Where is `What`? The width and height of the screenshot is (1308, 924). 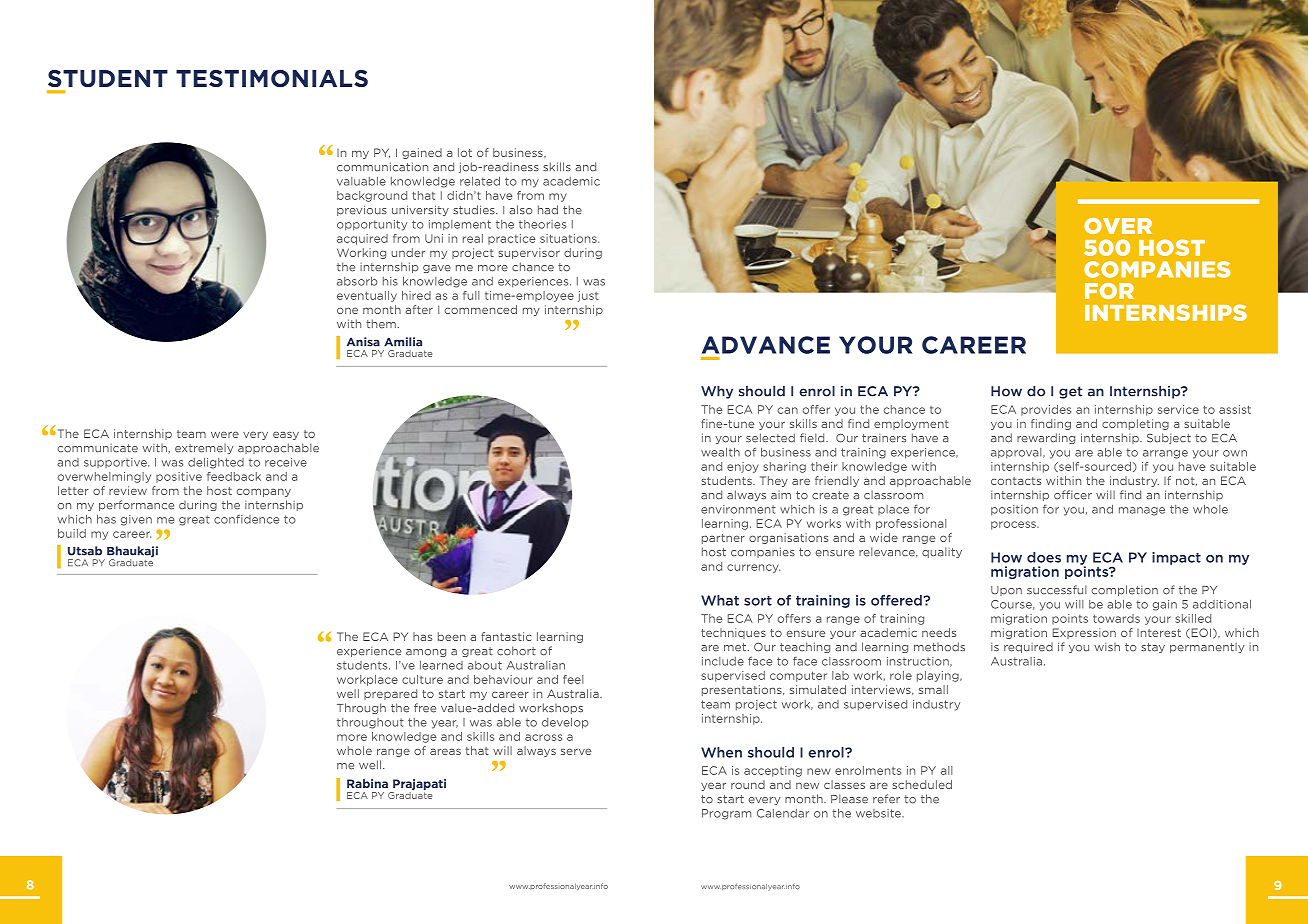
What is located at coordinates (720, 600).
